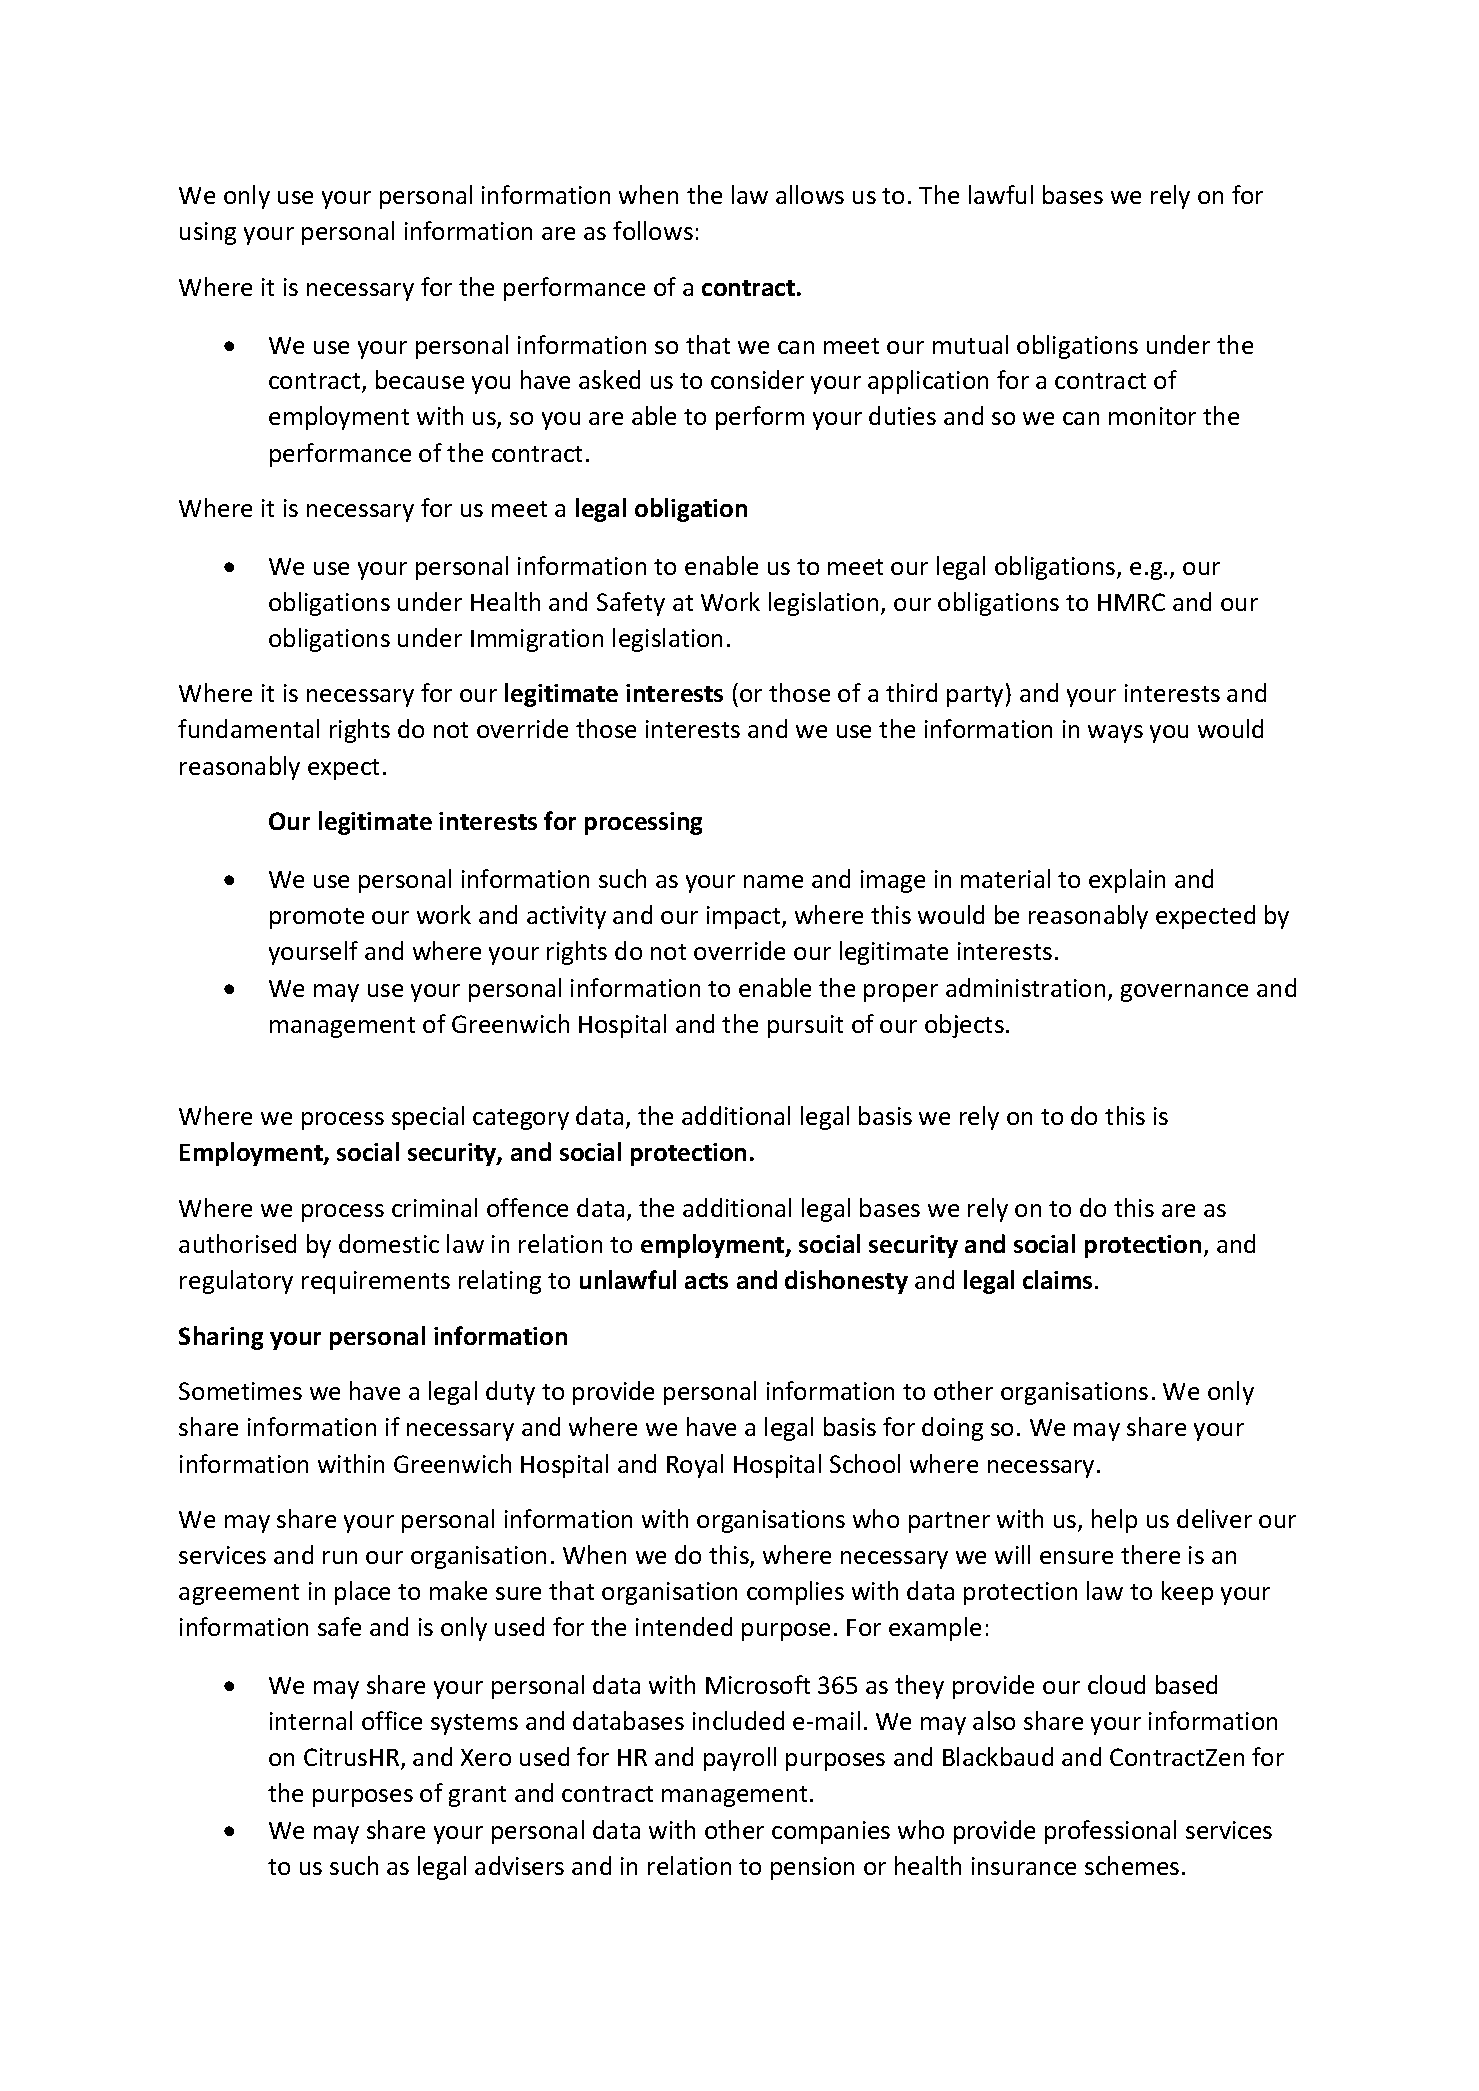  I want to click on follows, so click(653, 230).
